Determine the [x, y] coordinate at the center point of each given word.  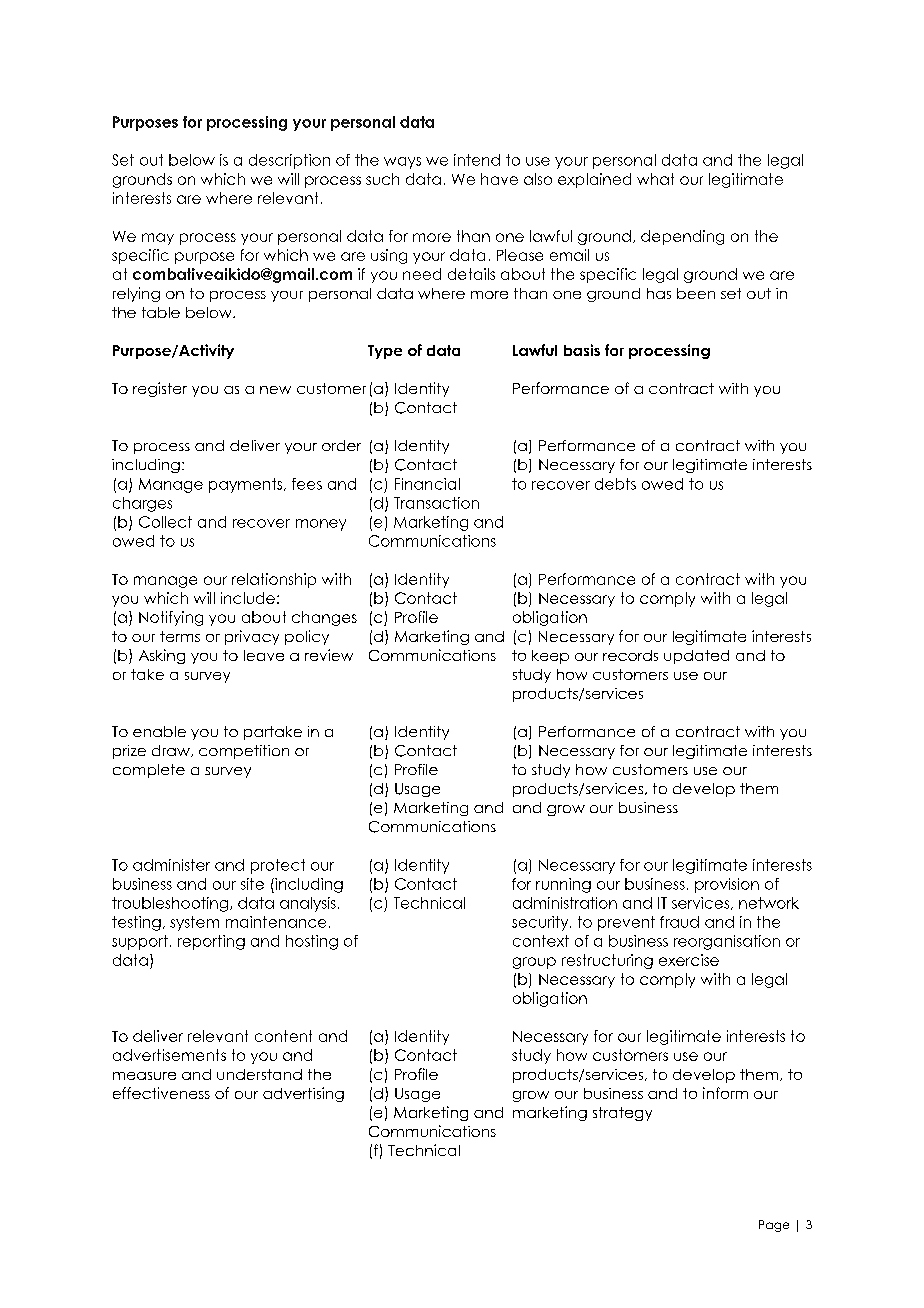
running [563, 885]
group [534, 963]
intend [477, 160]
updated [696, 657]
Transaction [436, 503]
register [160, 389]
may [158, 239]
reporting [211, 942]
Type [385, 352]
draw [172, 751]
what [655, 179]
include [248, 598]
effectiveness [161, 1093]
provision [727, 885]
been [696, 293]
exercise [689, 960]
